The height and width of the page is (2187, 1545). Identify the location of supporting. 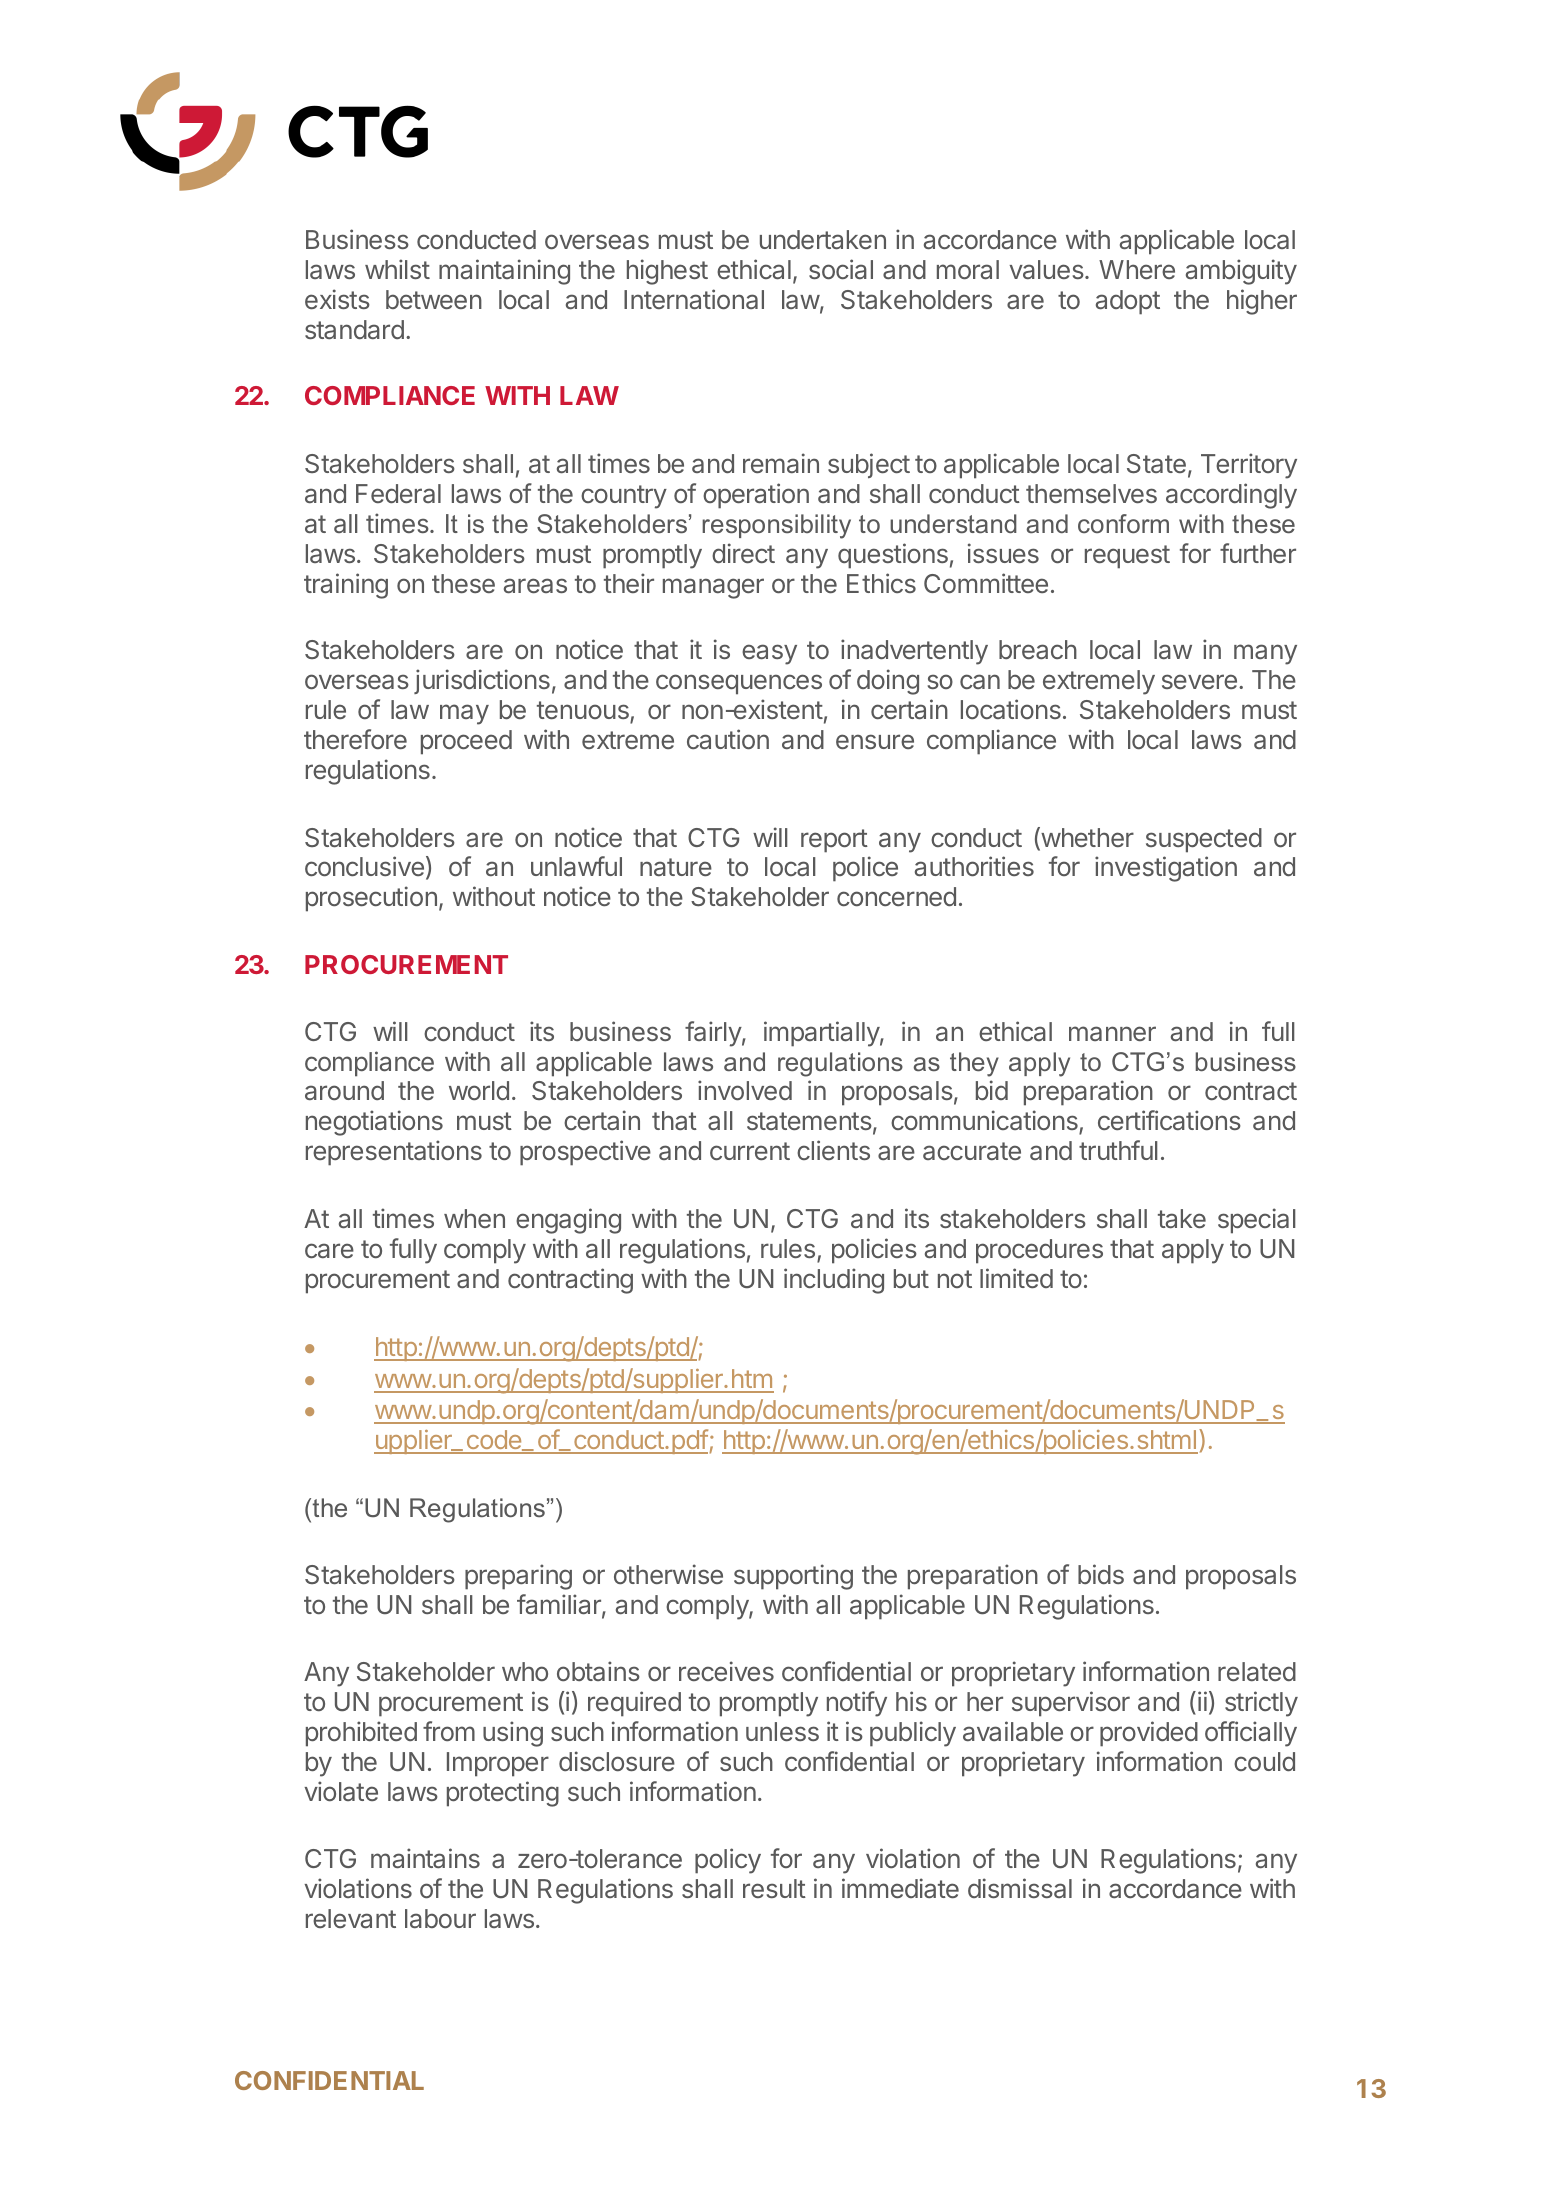
(793, 1577).
